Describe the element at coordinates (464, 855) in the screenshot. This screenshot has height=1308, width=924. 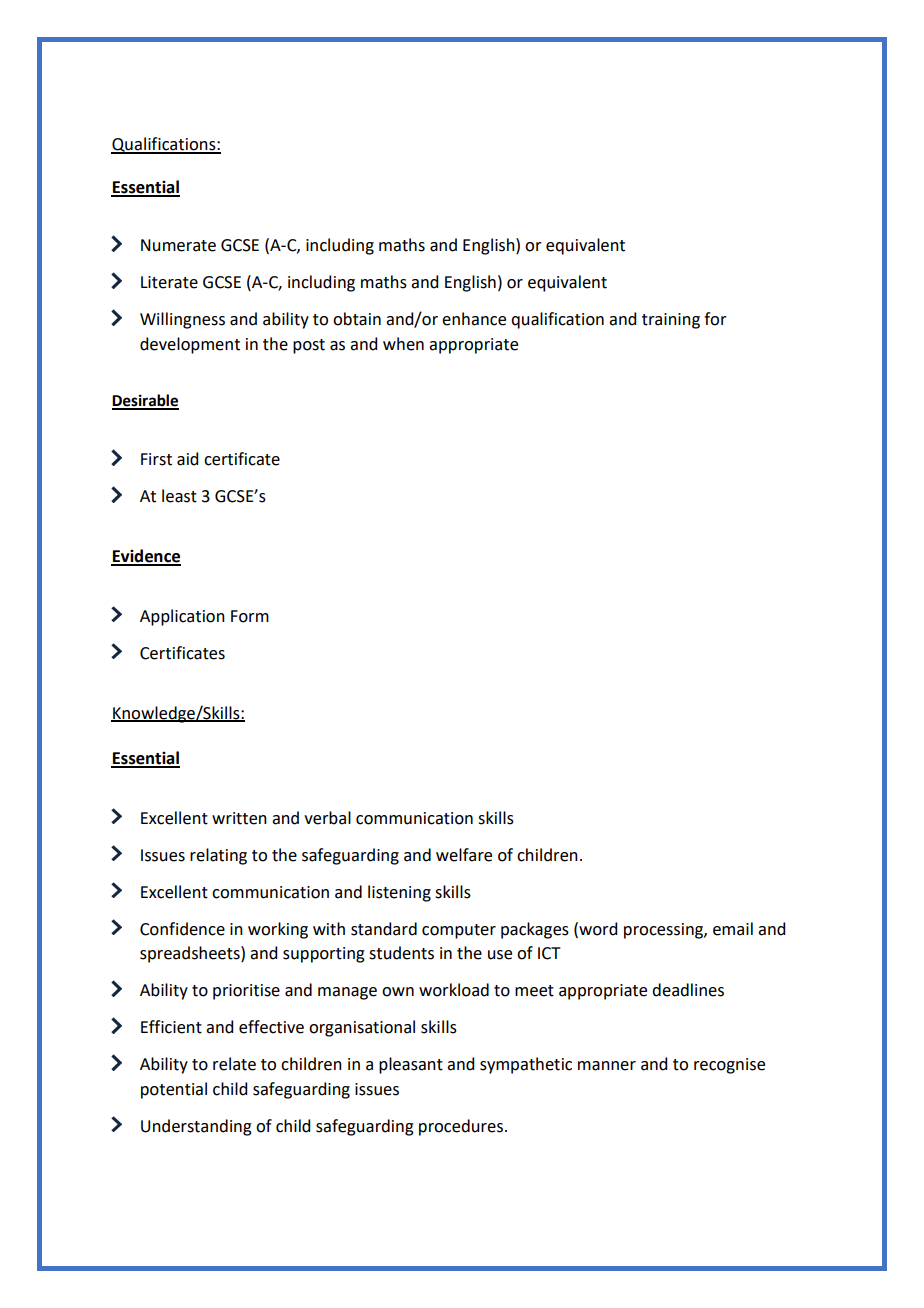
I see `welfare` at that location.
